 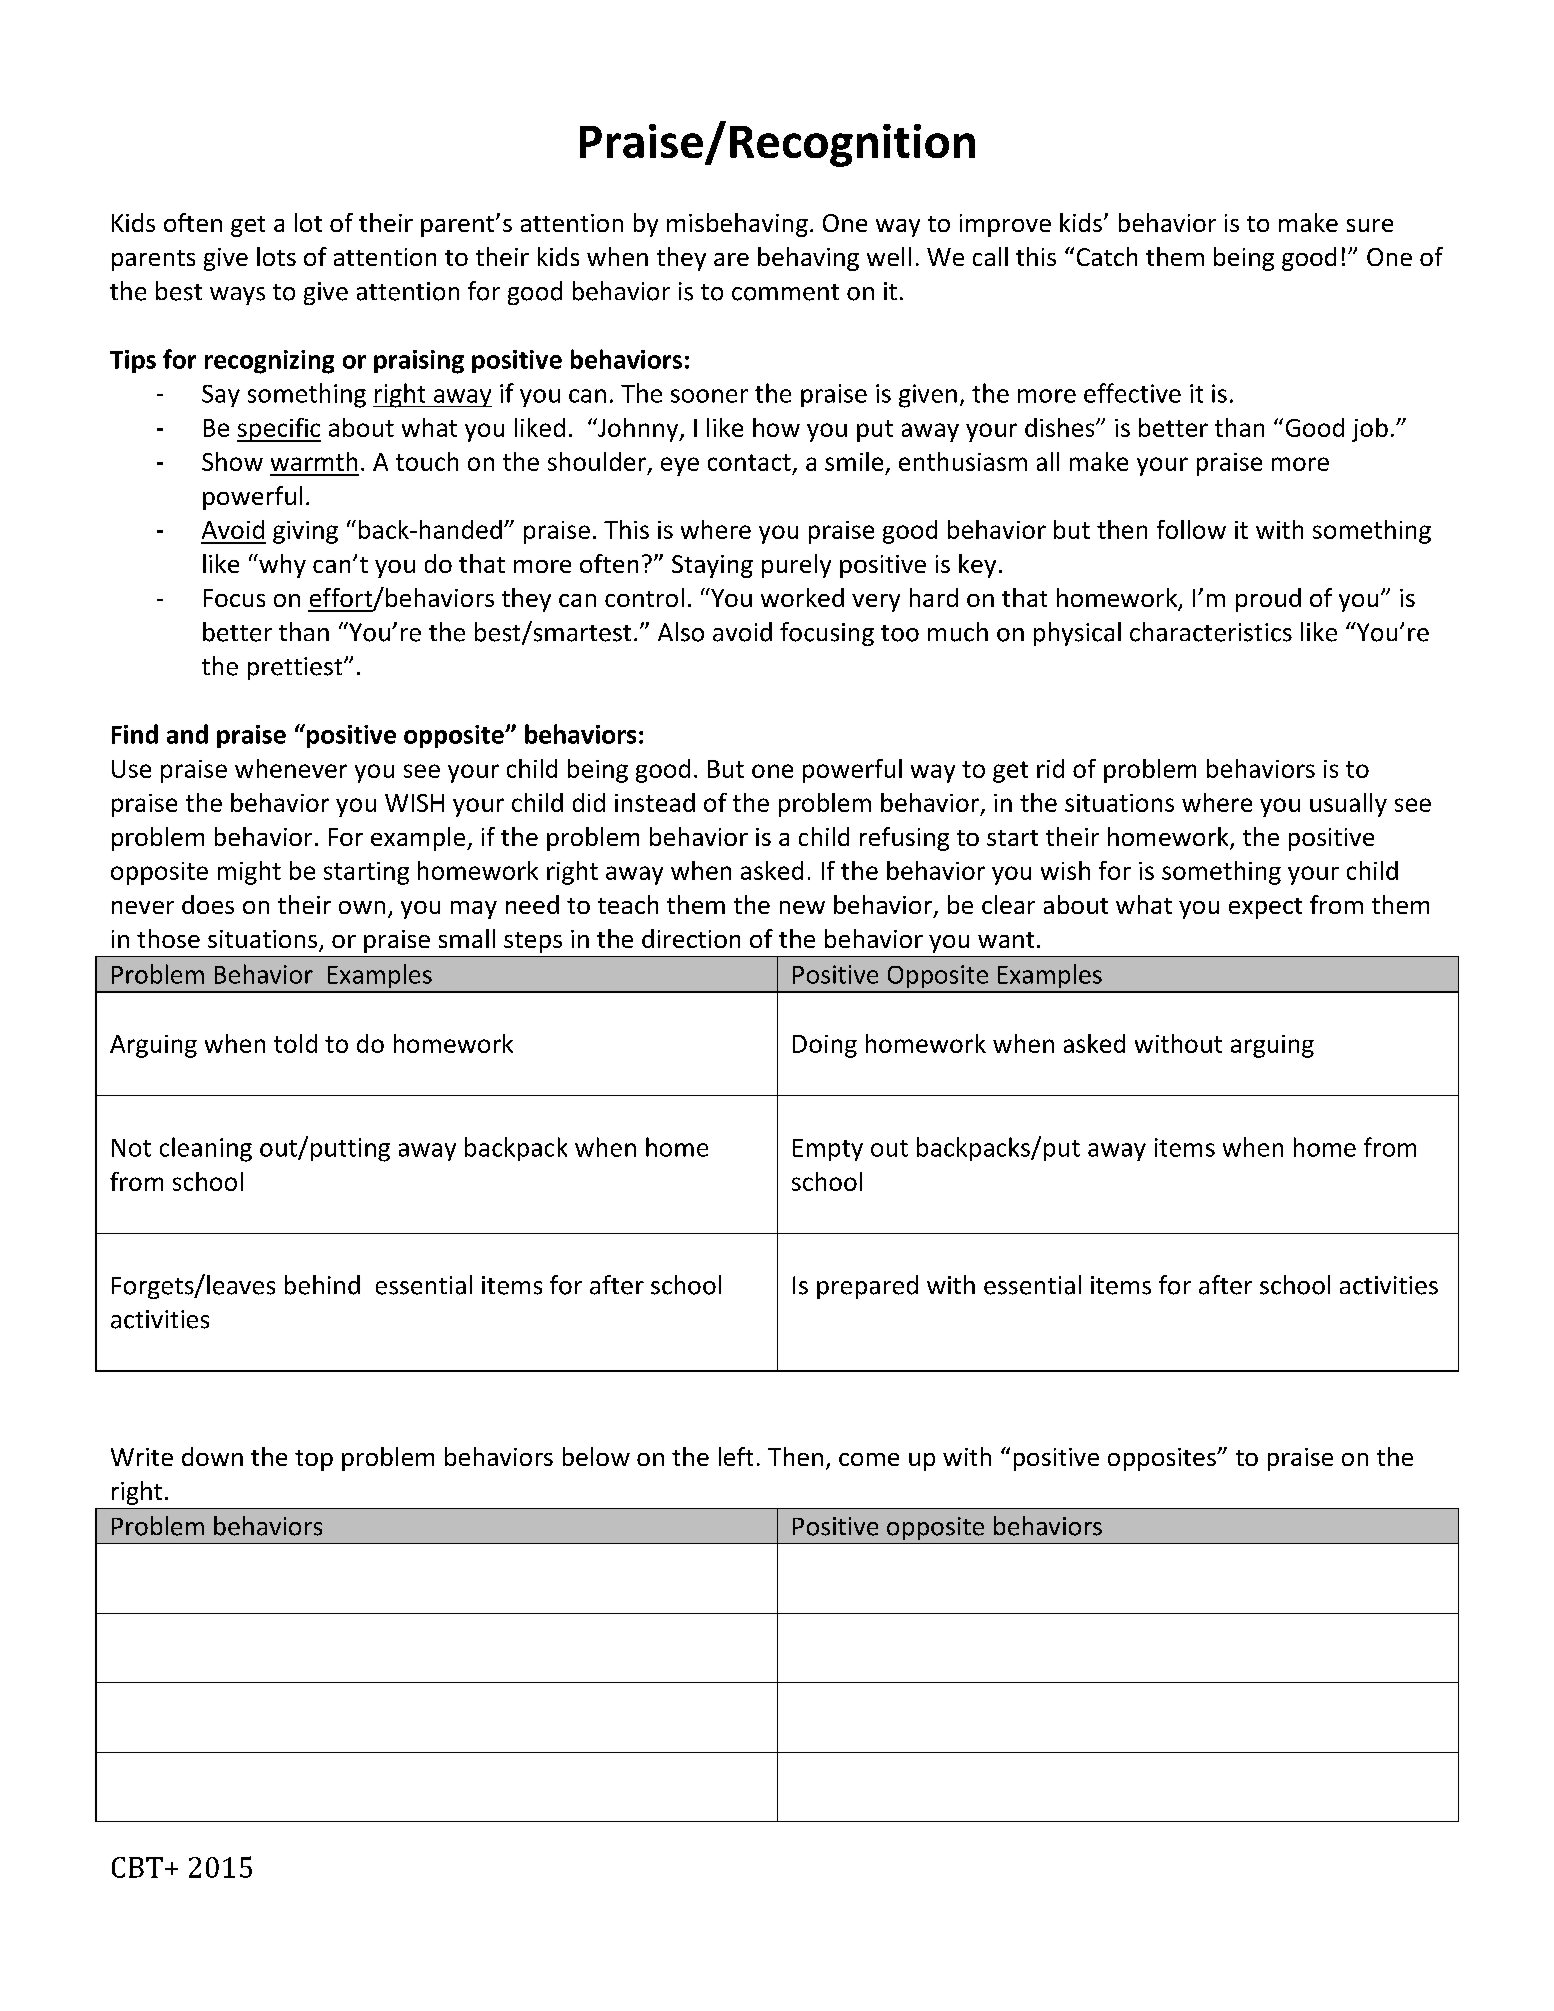 I want to click on lots, so click(x=276, y=256).
